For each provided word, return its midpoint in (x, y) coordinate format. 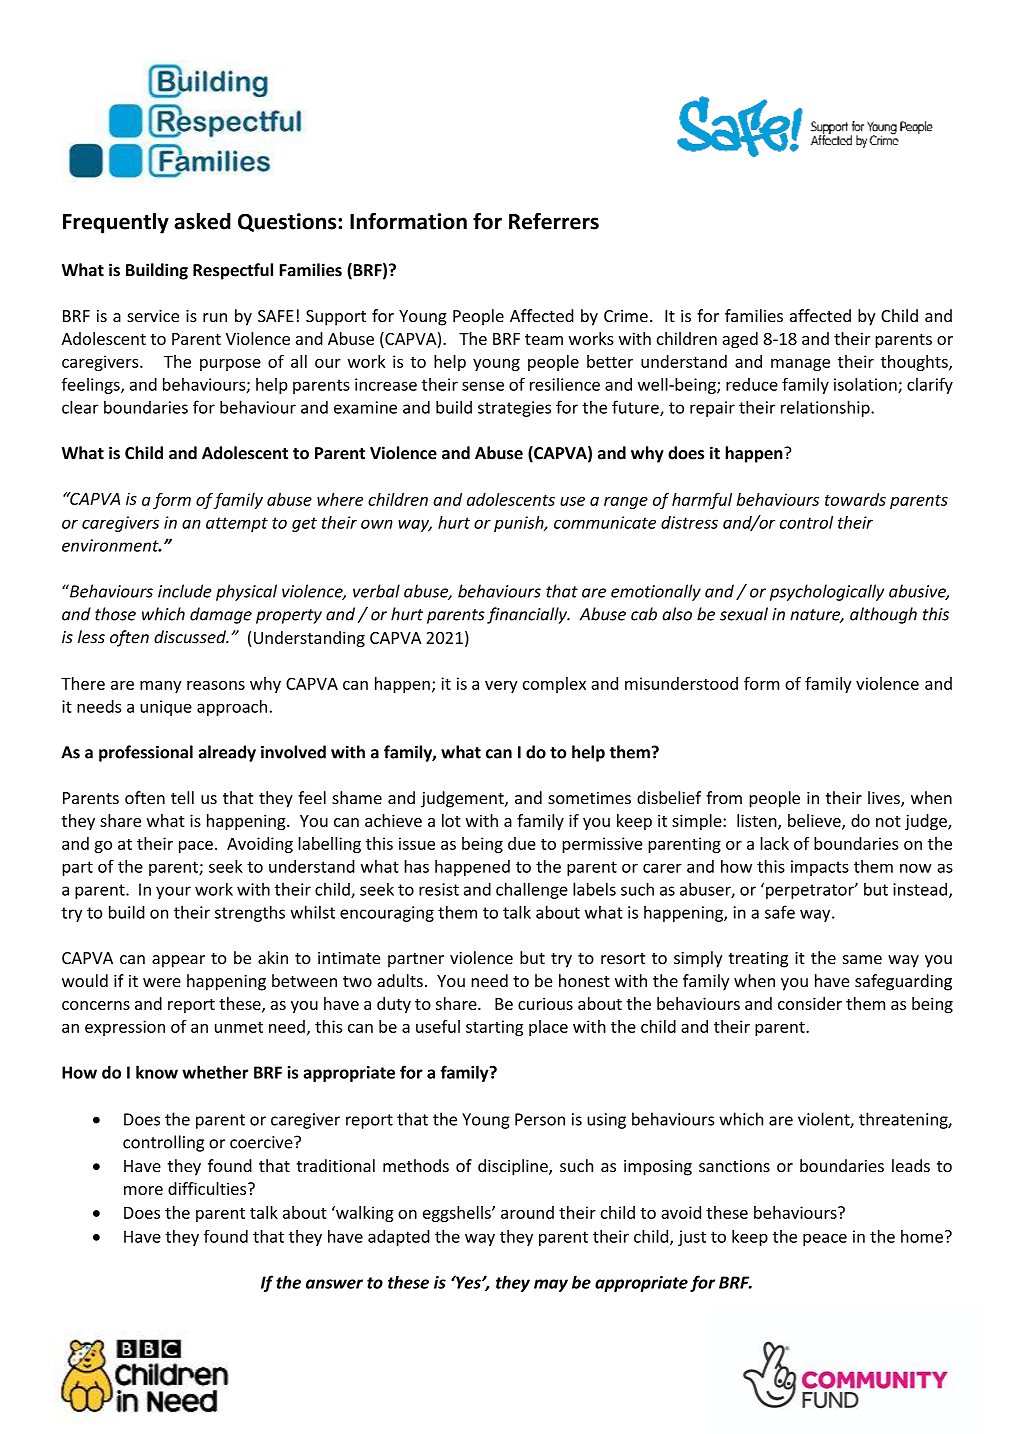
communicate (605, 522)
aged (740, 340)
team (544, 339)
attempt (237, 524)
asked (202, 221)
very (501, 687)
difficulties (208, 1188)
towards (855, 499)
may (551, 1285)
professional (146, 753)
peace (825, 1239)
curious (545, 1003)
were (162, 982)
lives (885, 799)
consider (810, 1003)
